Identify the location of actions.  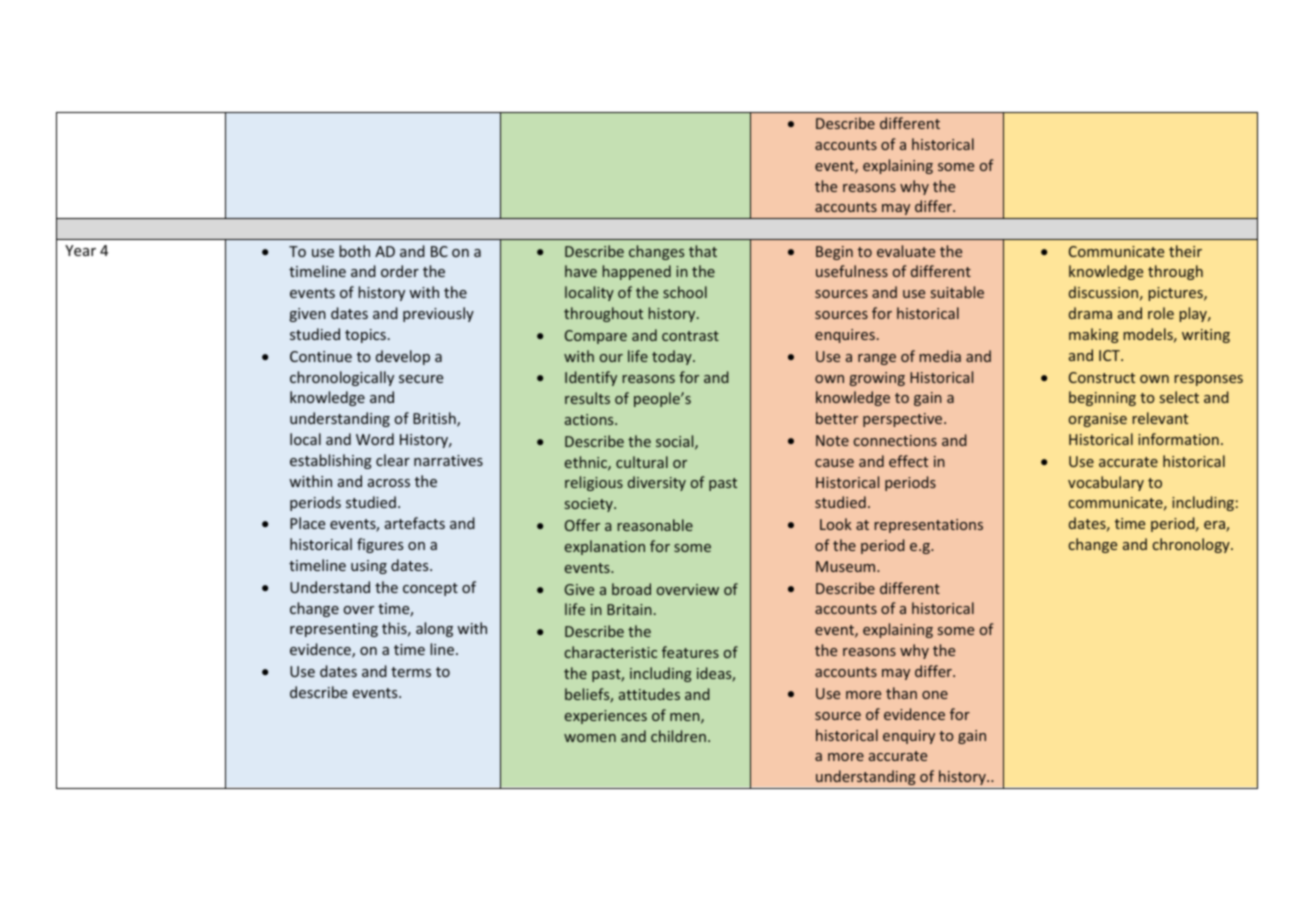
(590, 419).
